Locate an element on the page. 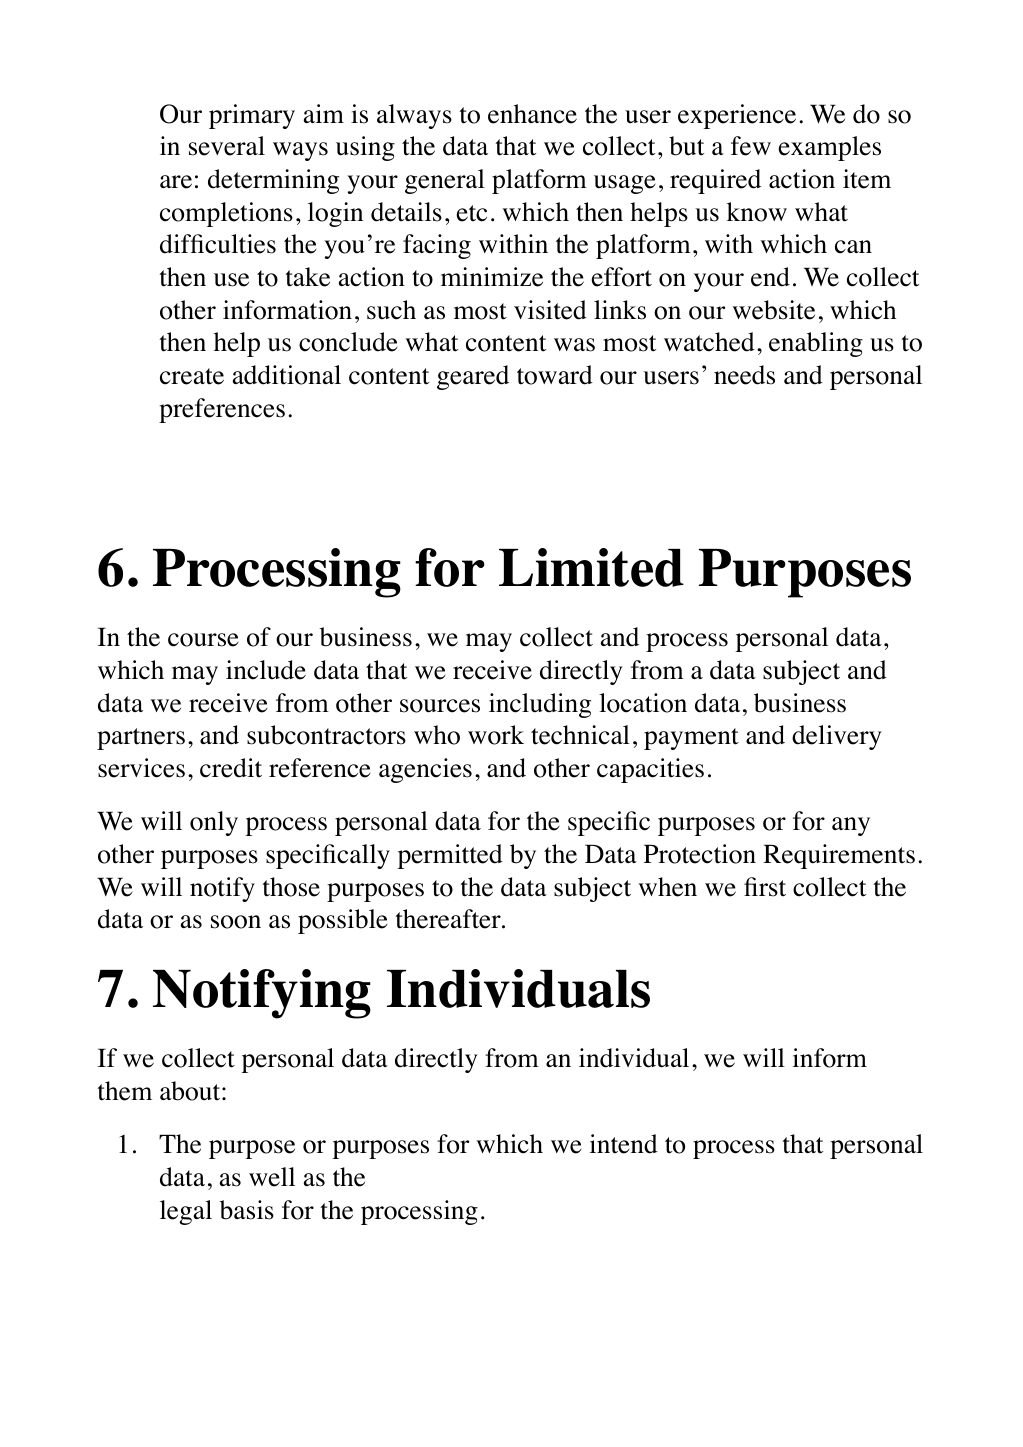  needs is located at coordinates (744, 375).
